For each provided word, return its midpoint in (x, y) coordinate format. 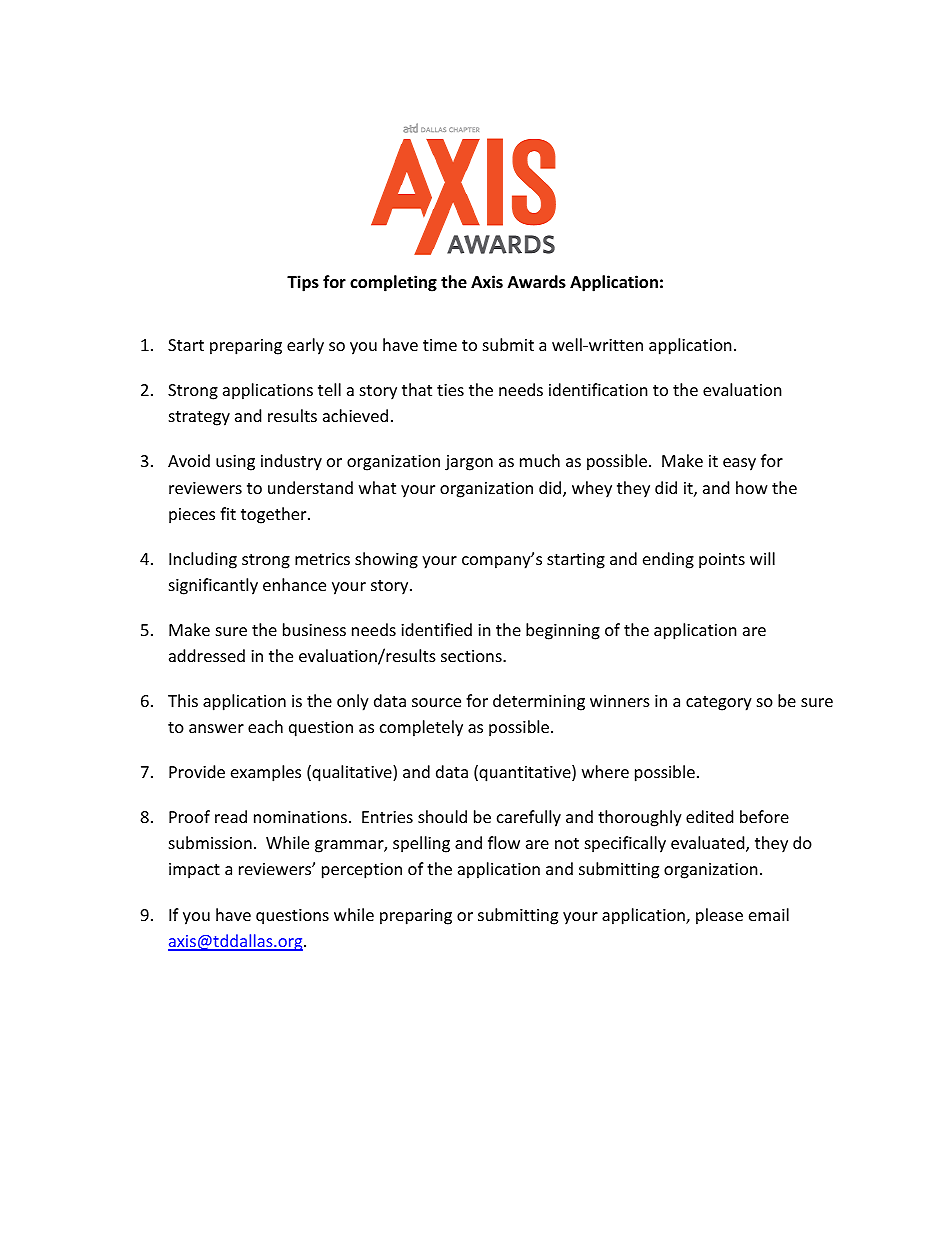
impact (194, 871)
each (265, 726)
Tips (303, 283)
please (719, 916)
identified (436, 629)
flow (504, 842)
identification (598, 389)
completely (421, 728)
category (719, 703)
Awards (537, 282)
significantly (213, 586)
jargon (469, 463)
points (722, 561)
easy (739, 464)
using (235, 463)
